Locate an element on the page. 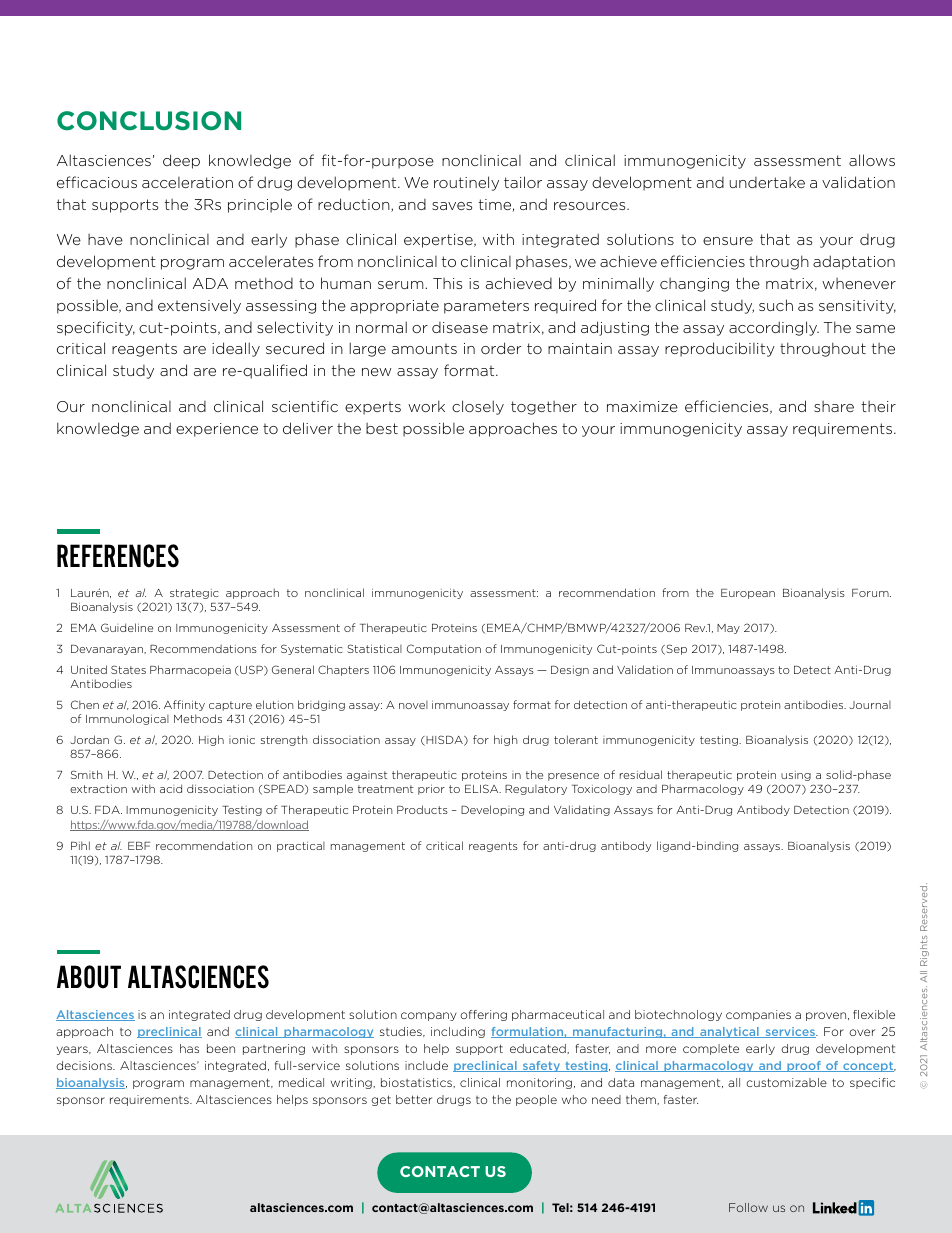 The width and height of the document is (952, 1233). deep is located at coordinates (181, 161).
